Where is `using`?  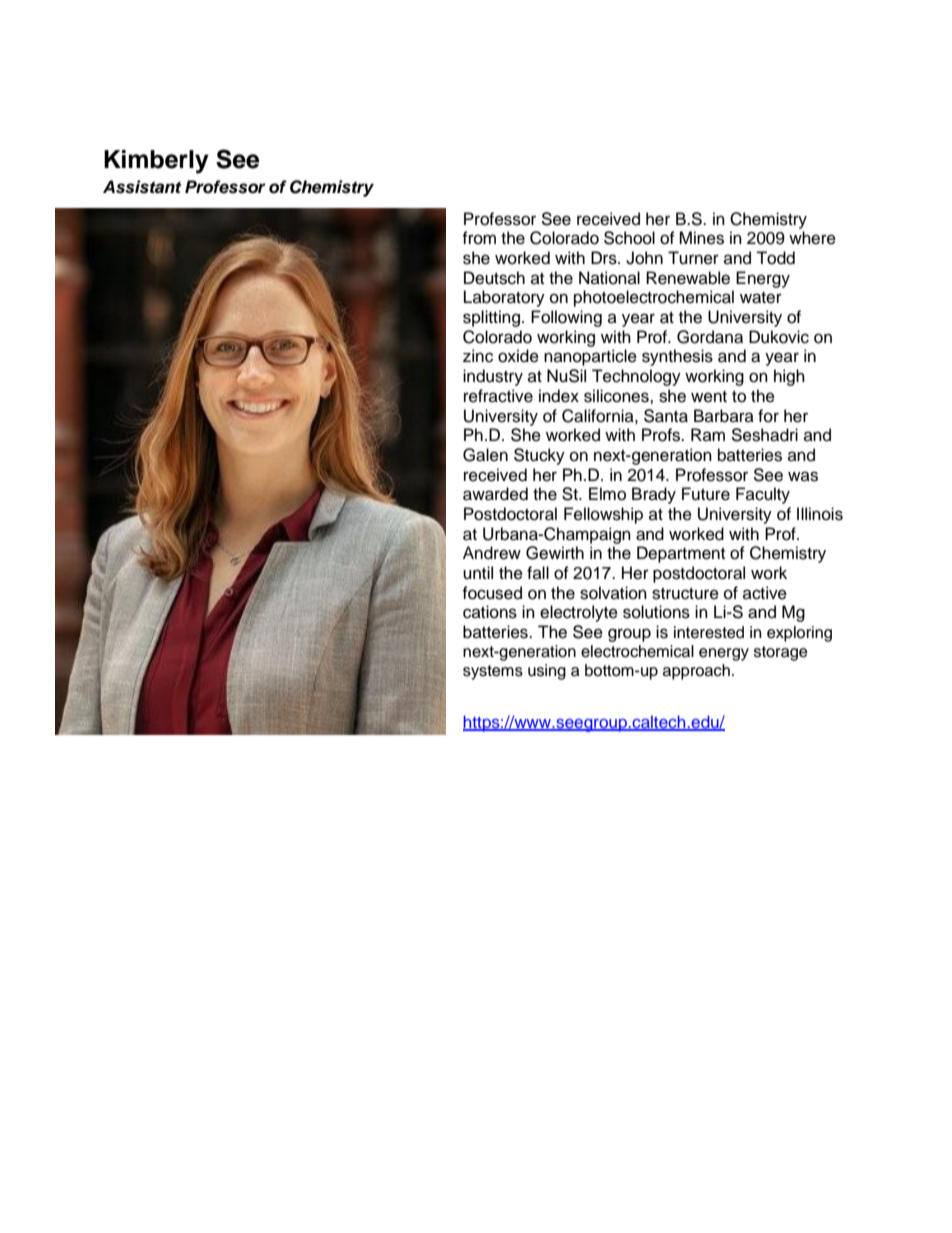 using is located at coordinates (547, 672).
